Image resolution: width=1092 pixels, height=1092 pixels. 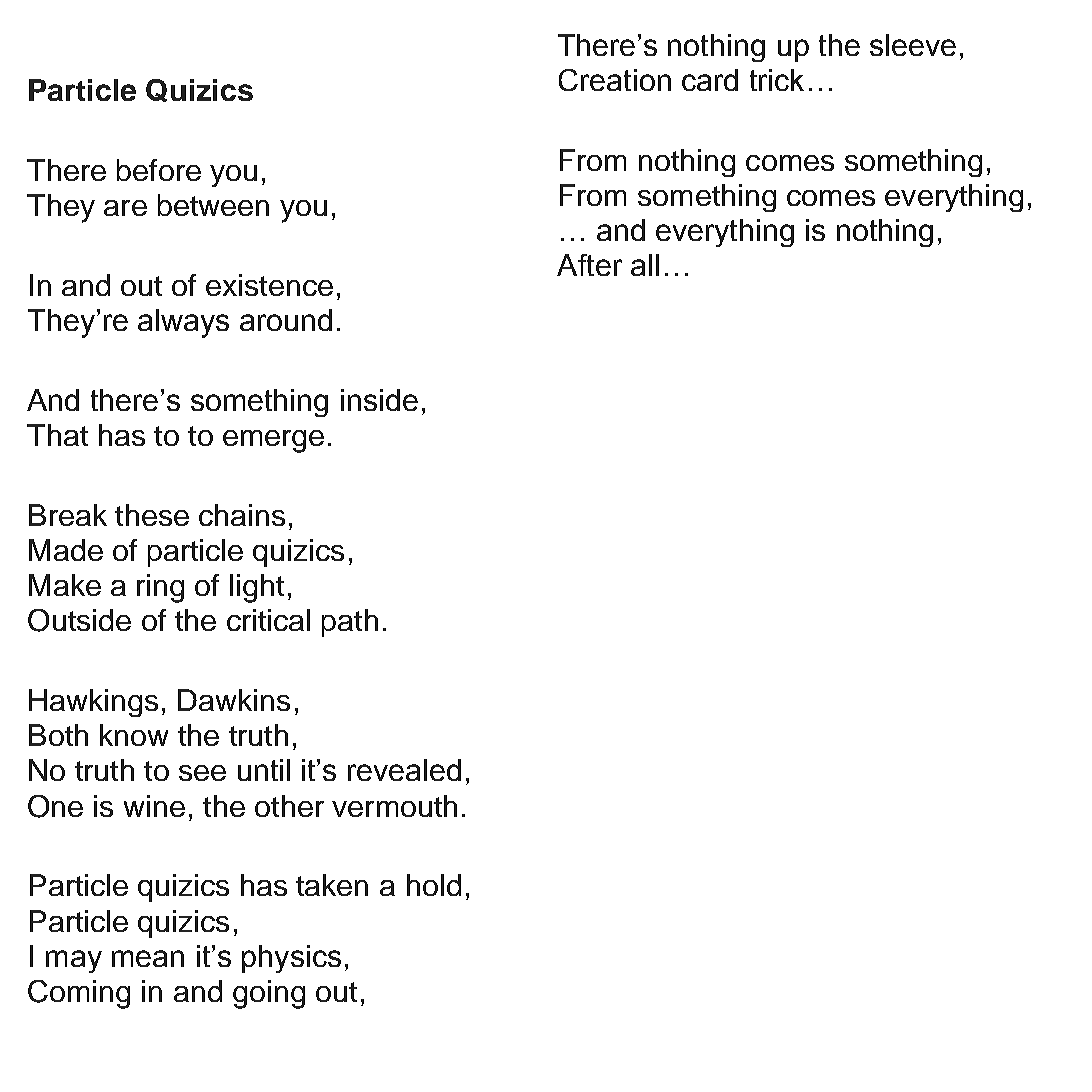 What do you see at coordinates (183, 323) in the document?
I see `always` at bounding box center [183, 323].
